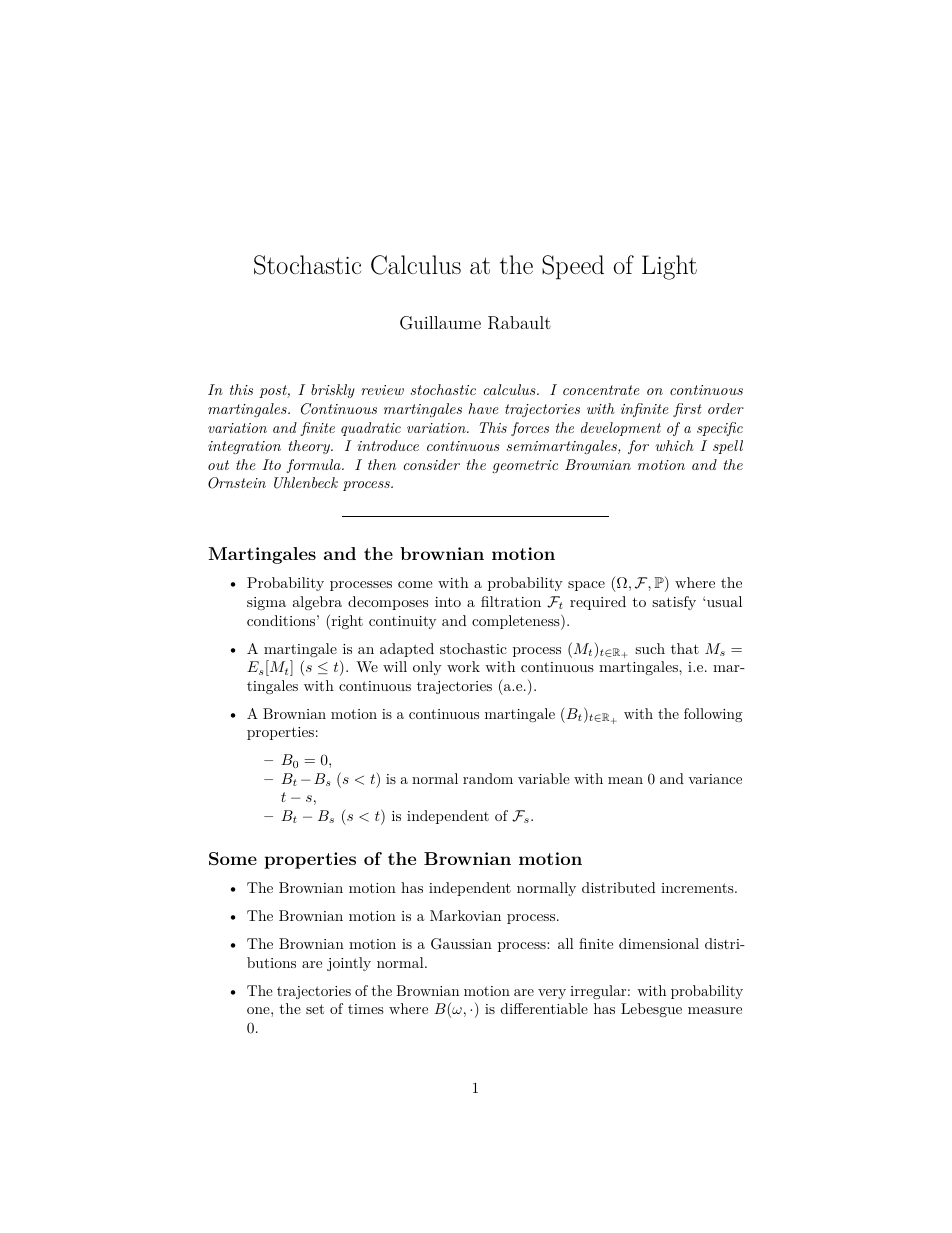 The width and height of the screenshot is (952, 1233). What do you see at coordinates (266, 603) in the screenshot?
I see `sigma` at bounding box center [266, 603].
